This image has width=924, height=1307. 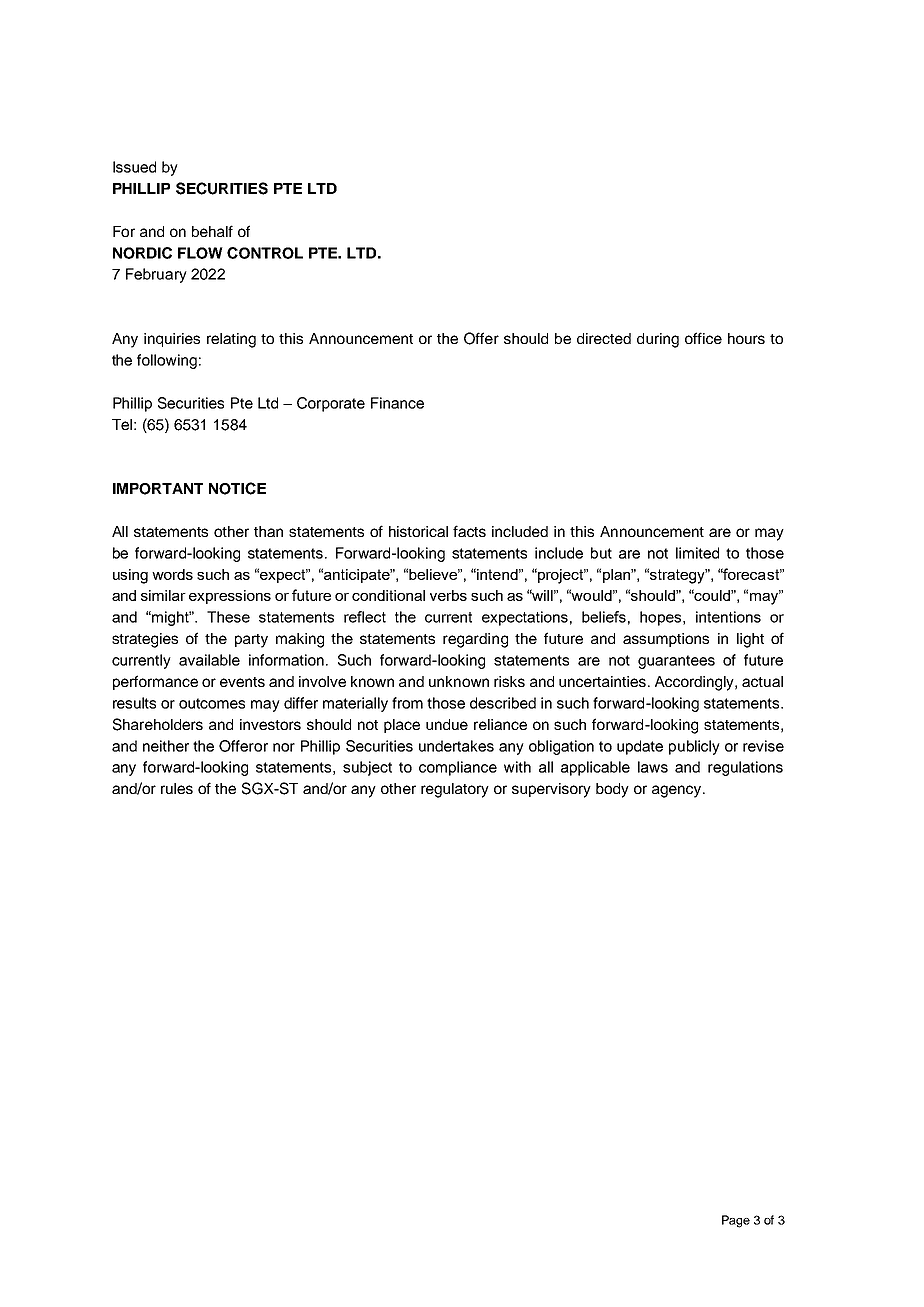 What do you see at coordinates (177, 788) in the image?
I see `rules` at bounding box center [177, 788].
